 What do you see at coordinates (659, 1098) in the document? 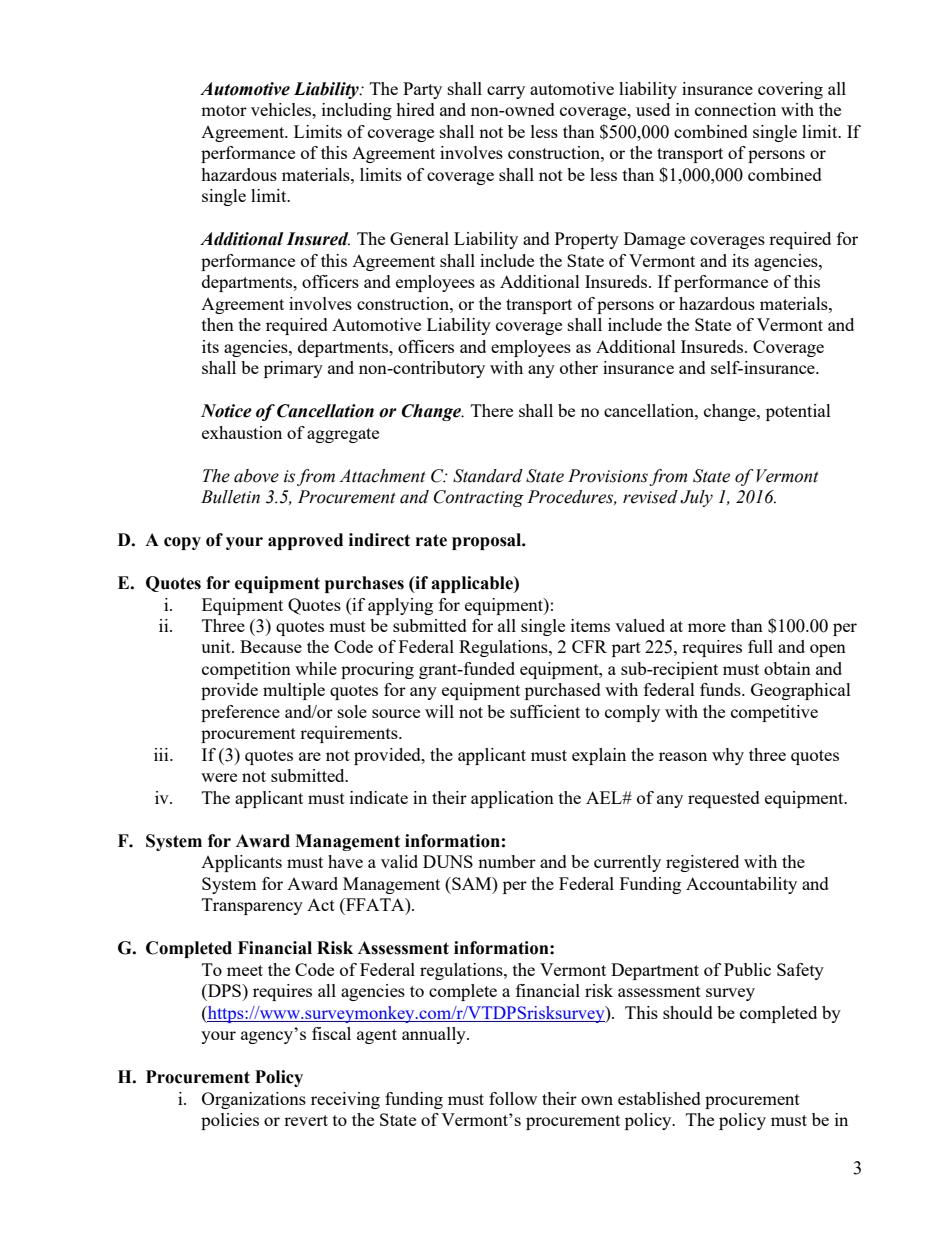
I see `established` at bounding box center [659, 1098].
